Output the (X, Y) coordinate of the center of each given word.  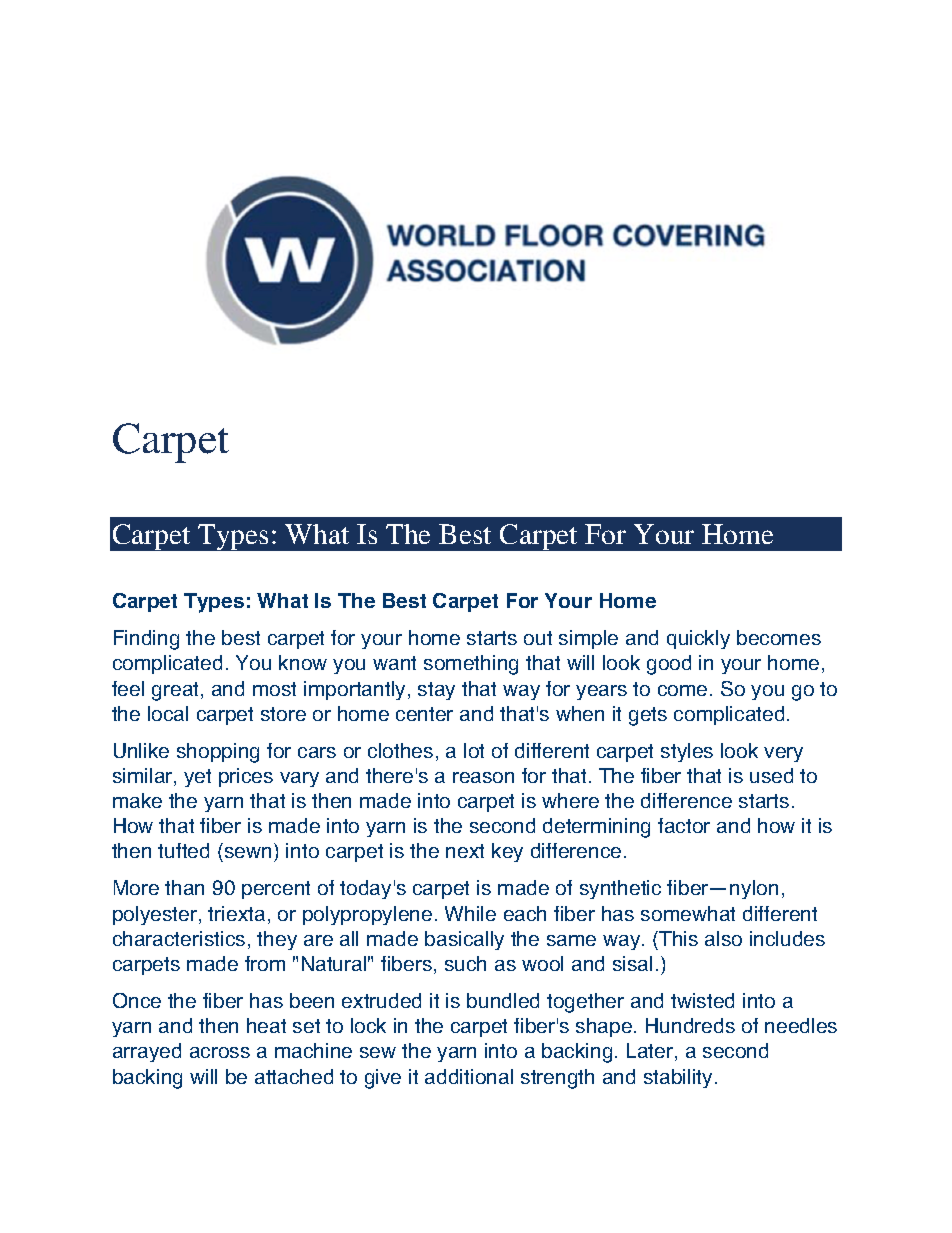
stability (678, 1078)
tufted (183, 850)
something (471, 665)
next (465, 851)
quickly (698, 639)
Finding (146, 640)
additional (469, 1076)
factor (684, 825)
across (220, 1052)
